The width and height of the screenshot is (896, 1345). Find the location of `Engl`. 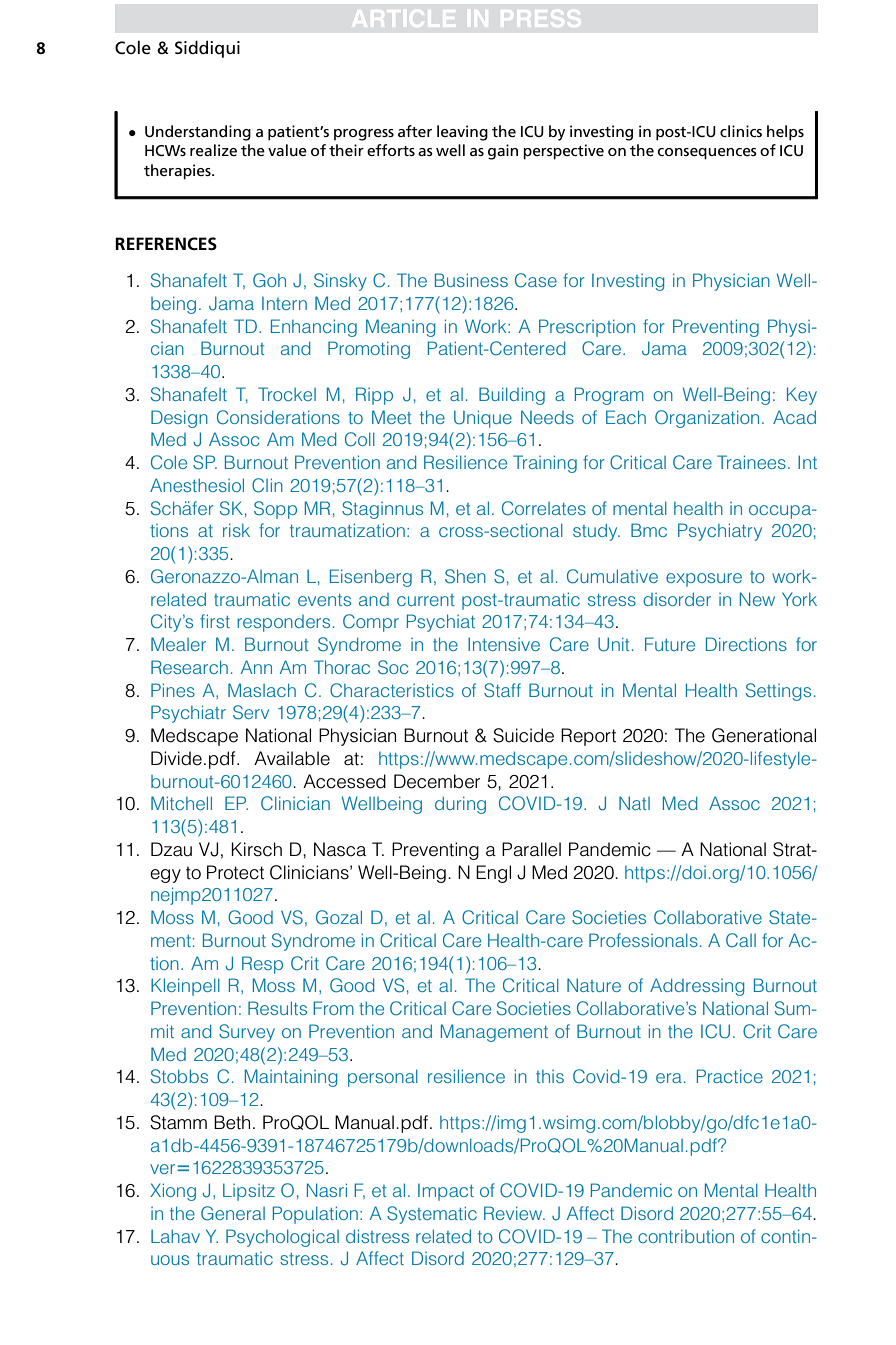

Engl is located at coordinates (493, 874).
